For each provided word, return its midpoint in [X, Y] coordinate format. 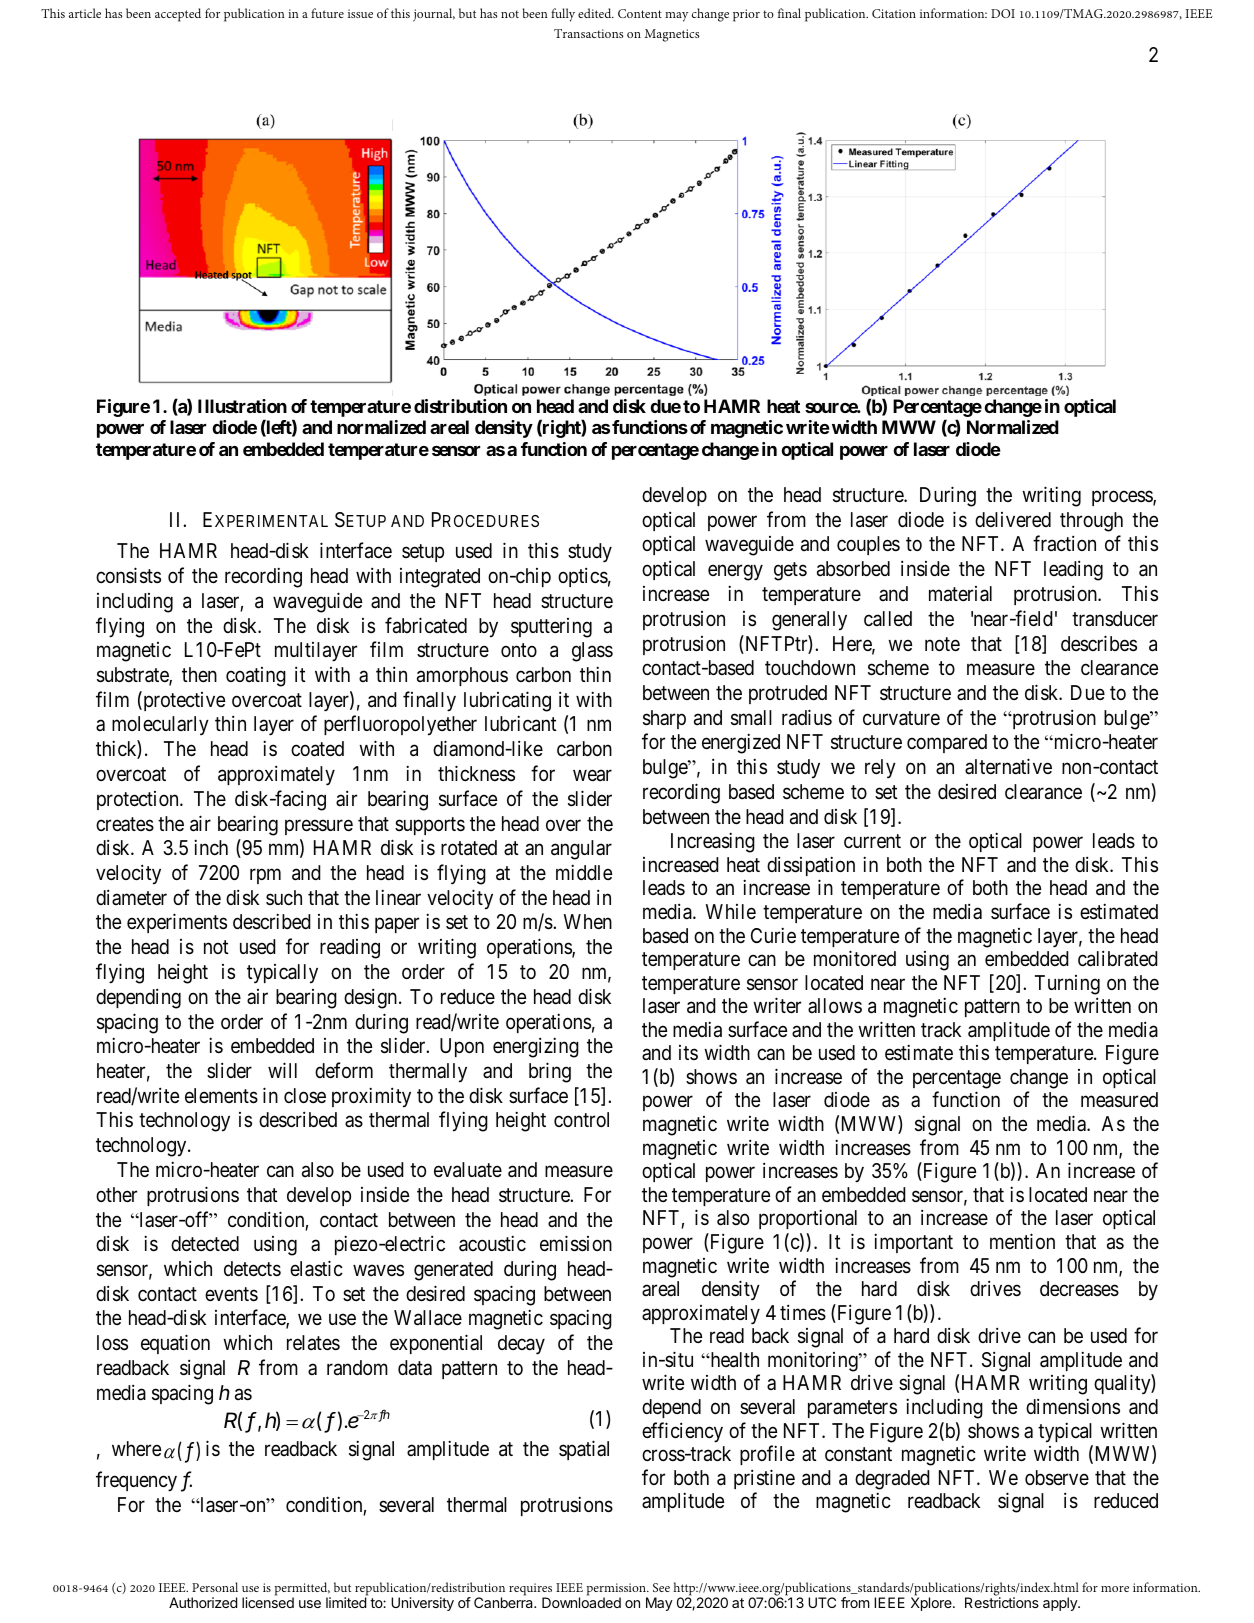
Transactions [588, 33]
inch [211, 847]
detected [205, 1243]
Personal [215, 1587]
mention [1022, 1241]
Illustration [242, 406]
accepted [178, 15]
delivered [1013, 519]
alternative [1008, 766]
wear [592, 776]
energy [735, 573]
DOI [1003, 13]
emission [576, 1243]
